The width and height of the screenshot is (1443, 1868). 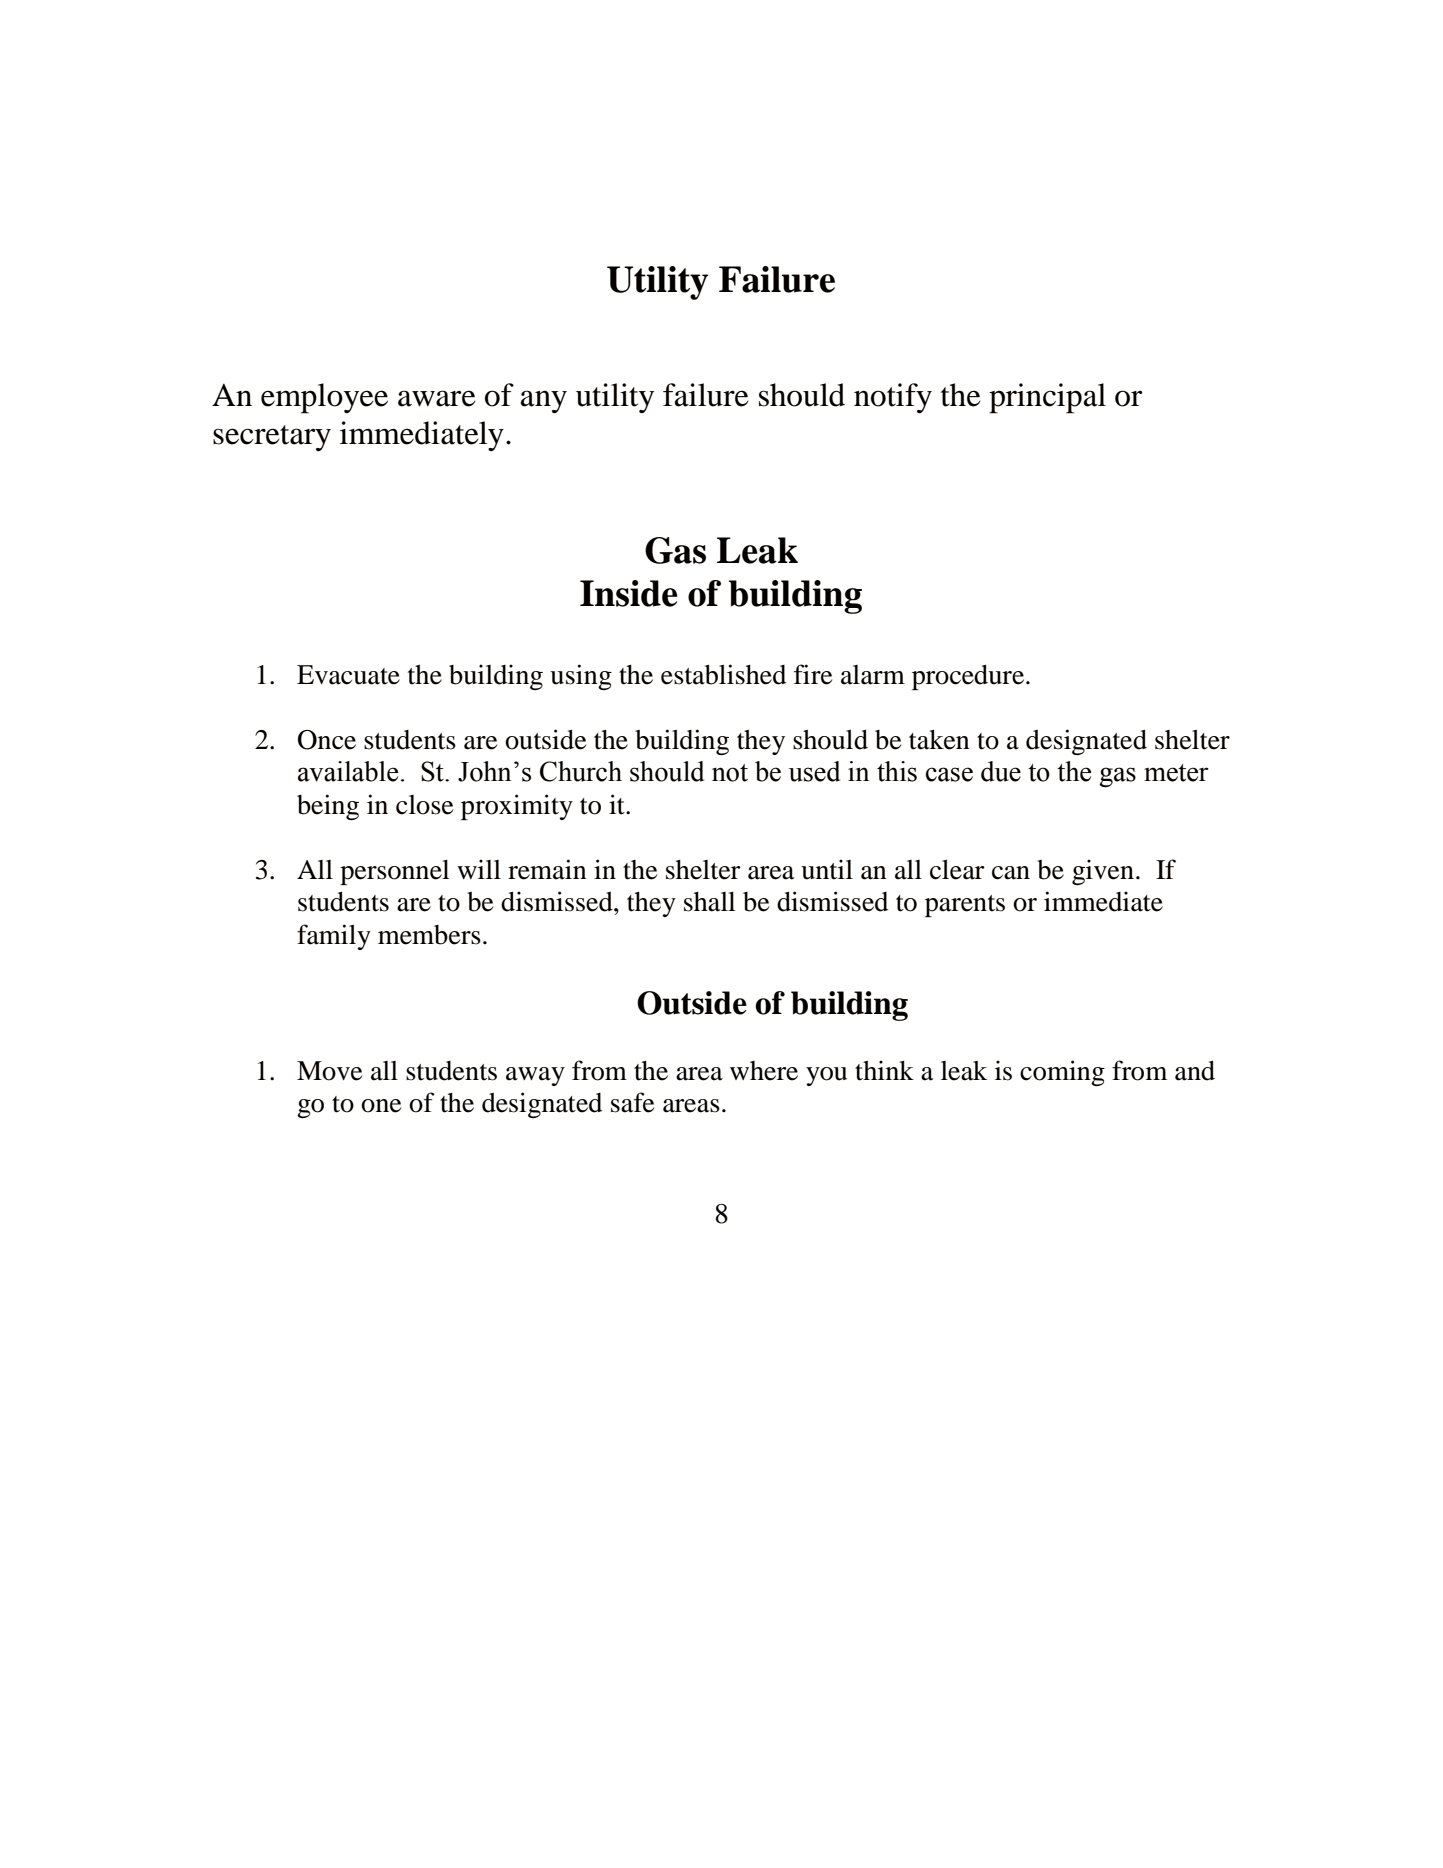 What do you see at coordinates (437, 398) in the screenshot?
I see `aware` at bounding box center [437, 398].
